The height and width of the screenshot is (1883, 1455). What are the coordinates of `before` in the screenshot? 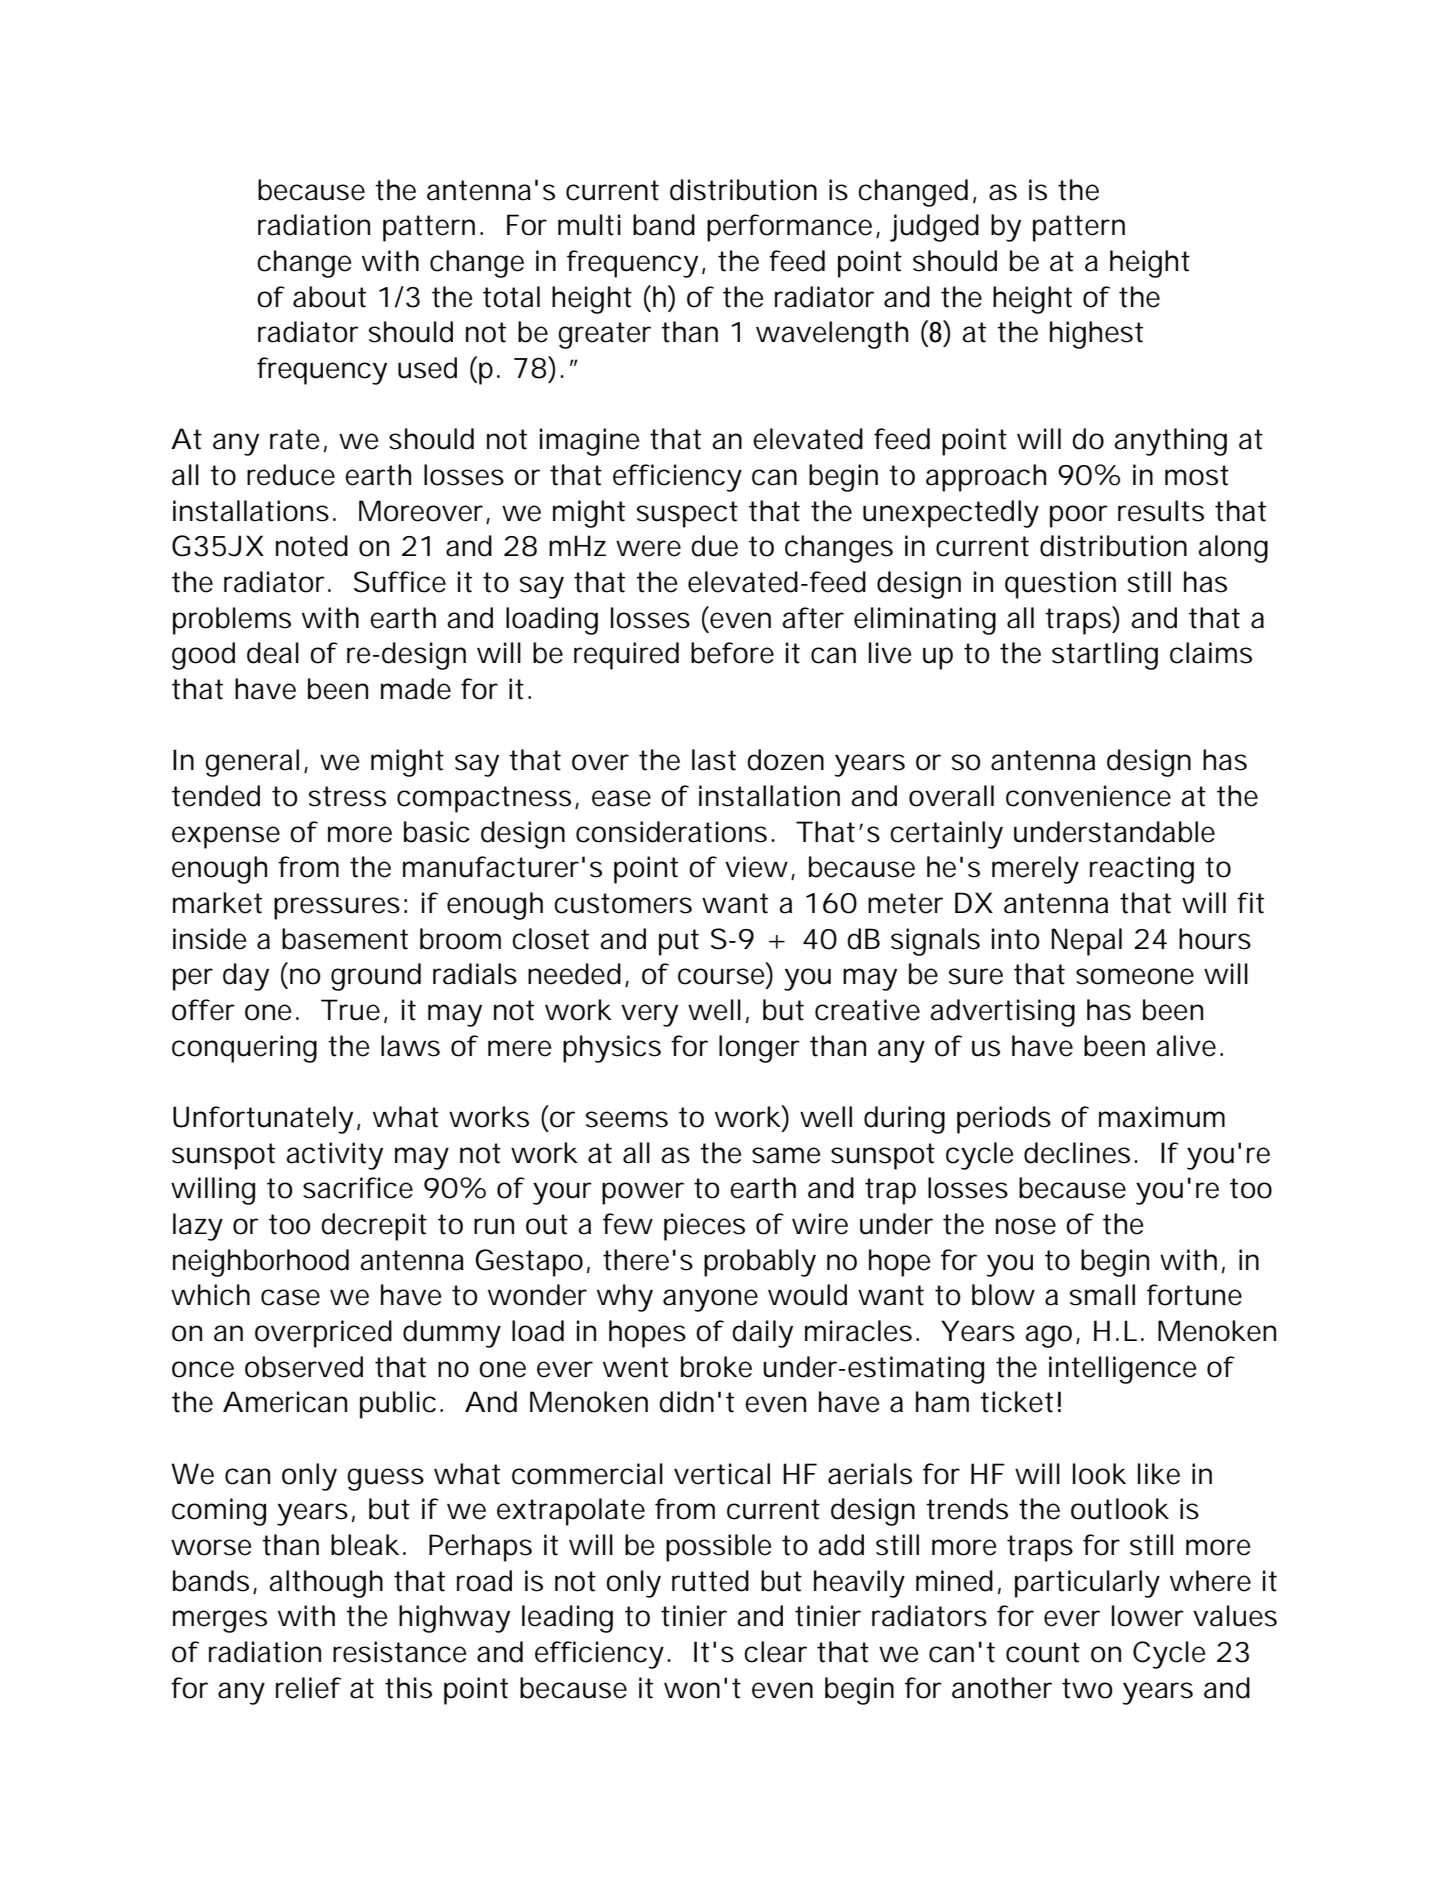 It's located at (732, 653).
